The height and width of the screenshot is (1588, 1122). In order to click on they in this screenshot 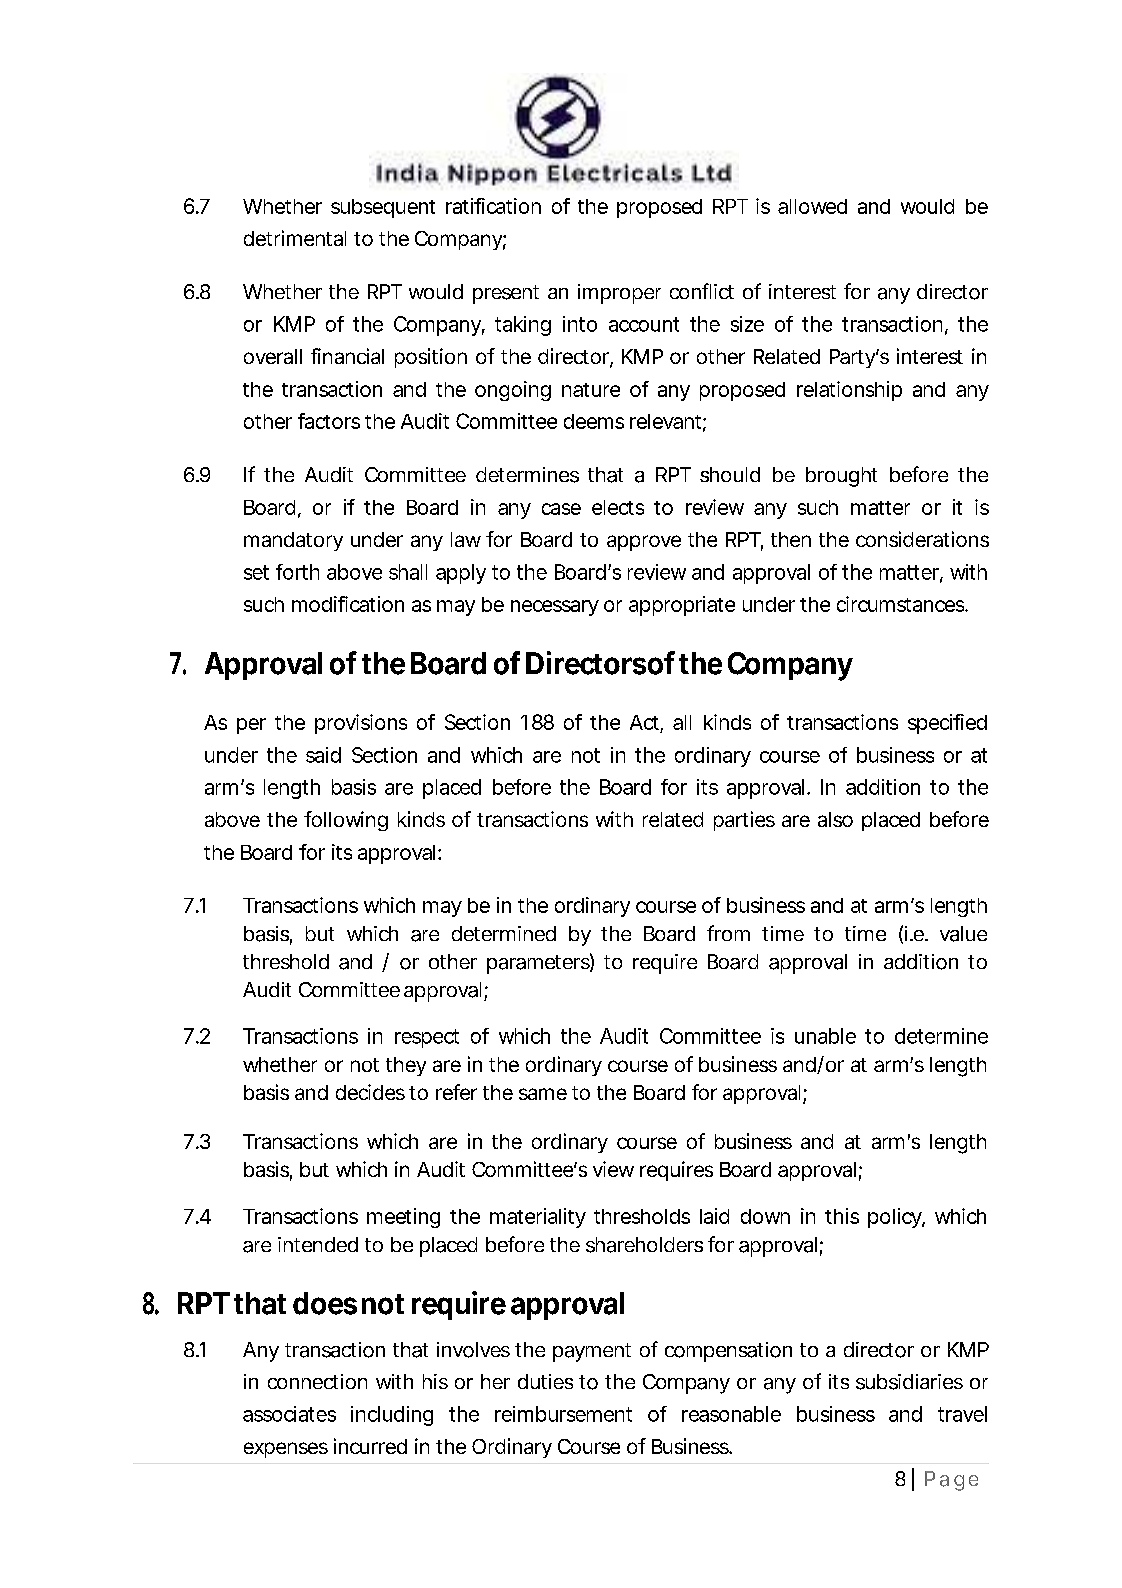, I will do `click(406, 1066)`.
